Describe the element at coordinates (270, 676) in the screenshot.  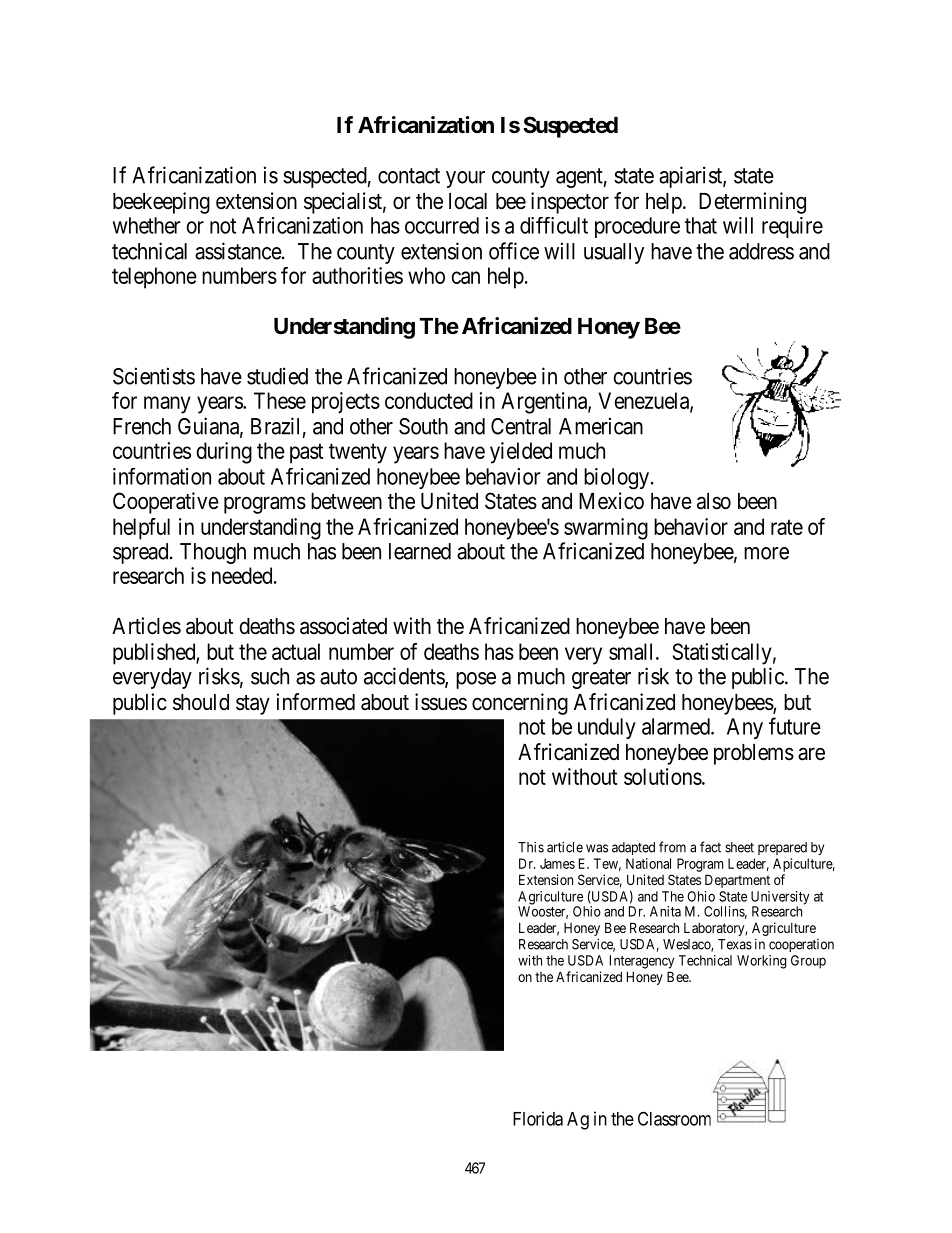
I see `such` at that location.
